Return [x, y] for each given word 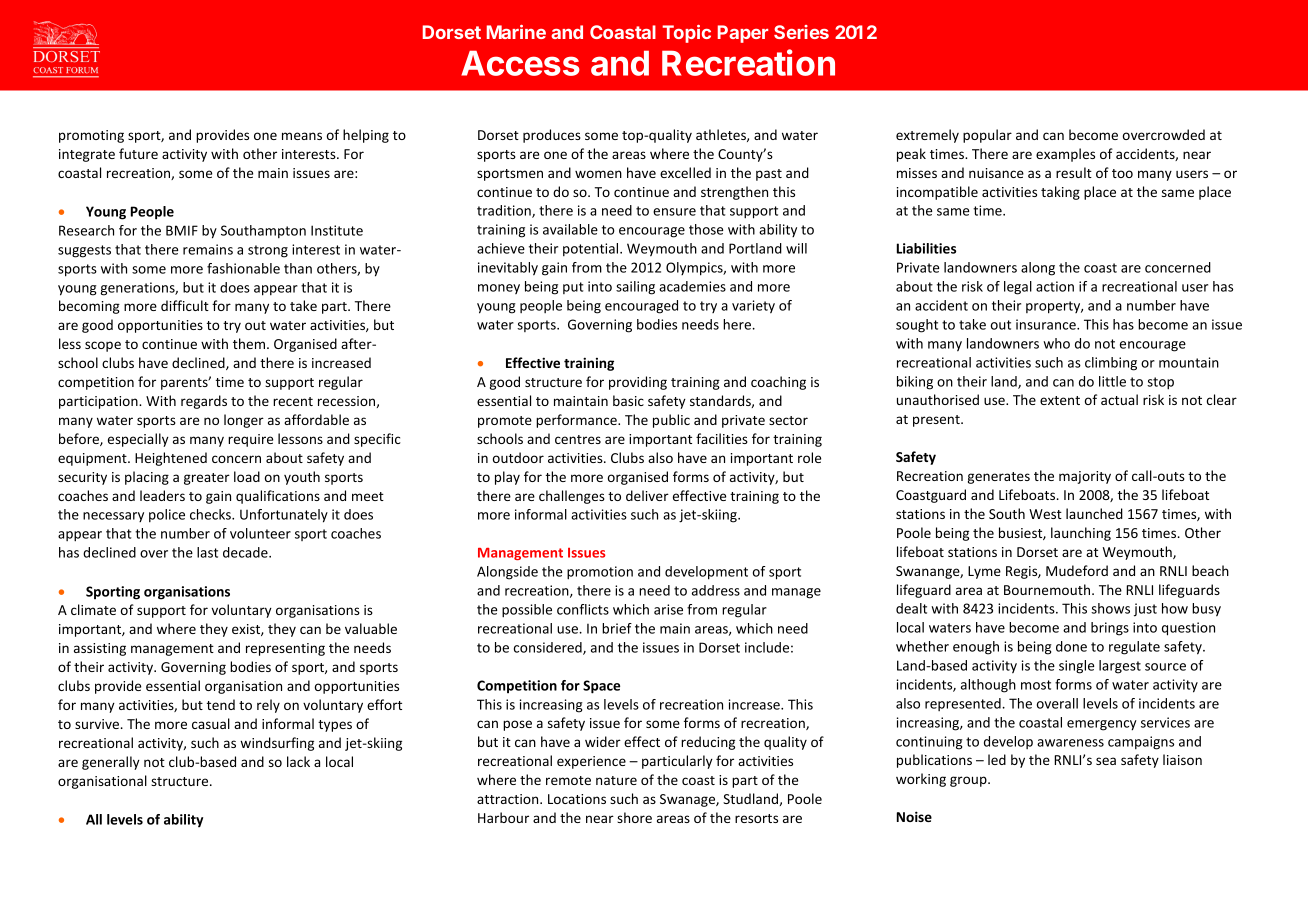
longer [244, 421]
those [706, 229]
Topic [686, 34]
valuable [371, 628]
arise [668, 609]
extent [1060, 400]
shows [1110, 608]
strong [268, 251]
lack [298, 761]
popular [987, 136]
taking [1060, 193]
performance [577, 421]
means [302, 136]
